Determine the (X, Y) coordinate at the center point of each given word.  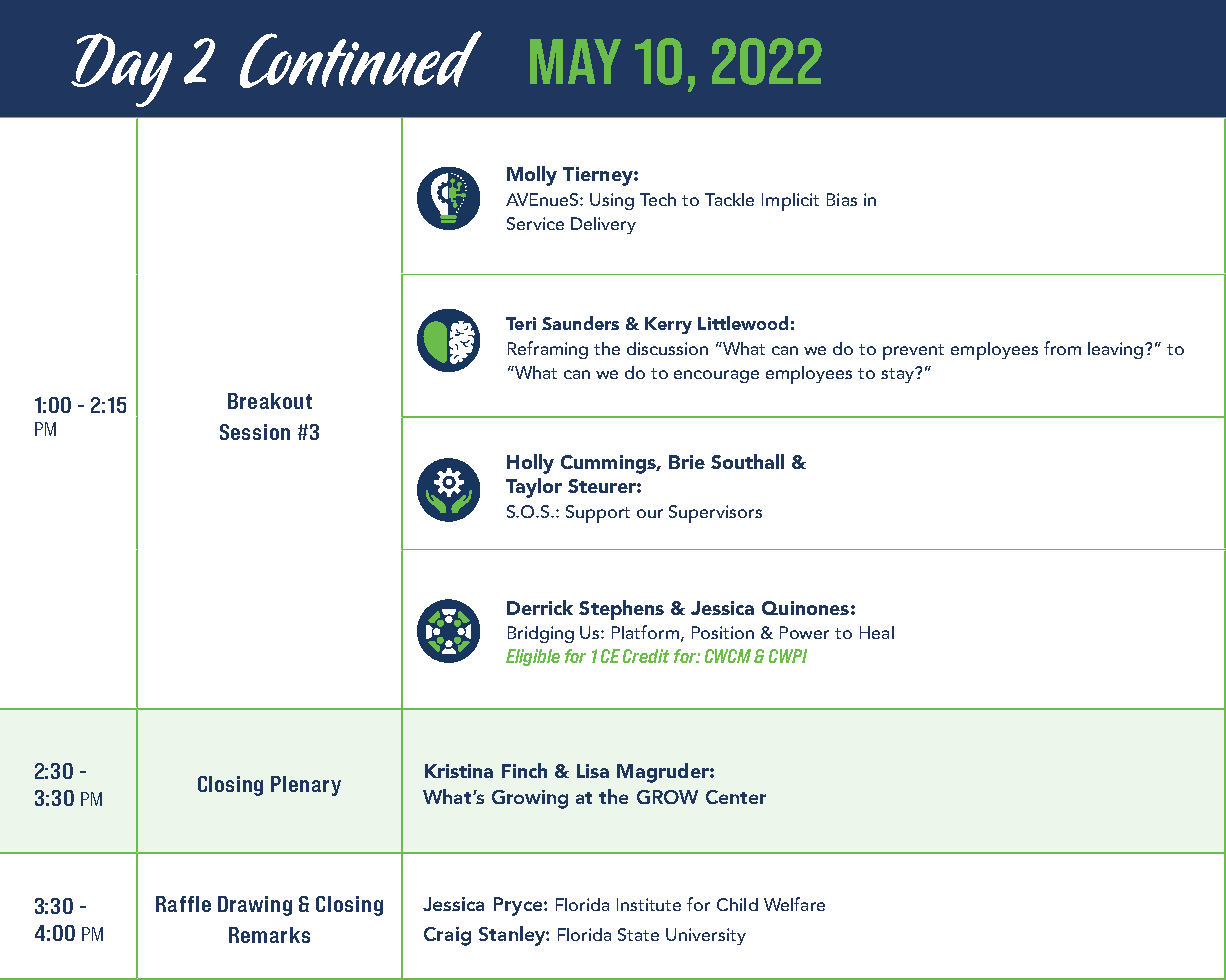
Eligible (533, 657)
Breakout (270, 401)
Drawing (255, 906)
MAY (575, 61)
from (1062, 348)
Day (121, 70)
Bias (842, 199)
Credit (646, 656)
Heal (877, 632)
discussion (667, 348)
